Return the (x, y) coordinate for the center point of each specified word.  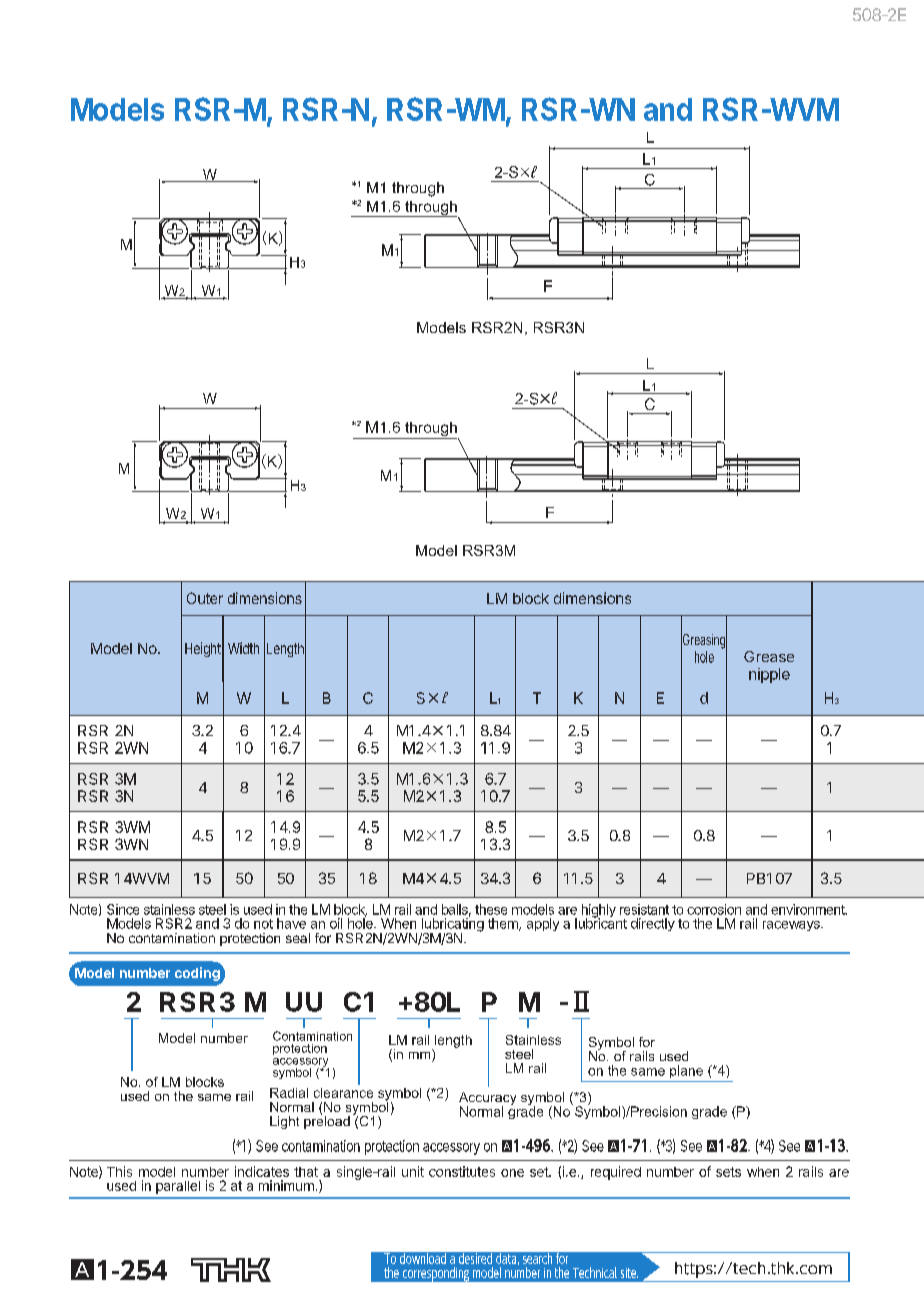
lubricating (452, 925)
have (291, 923)
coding (197, 974)
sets (728, 1172)
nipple (769, 675)
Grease (769, 656)
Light (284, 1122)
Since (123, 909)
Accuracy (487, 1100)
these (491, 909)
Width (243, 648)
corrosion (714, 909)
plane (686, 1071)
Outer (205, 598)
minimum (286, 1185)
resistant (644, 909)
